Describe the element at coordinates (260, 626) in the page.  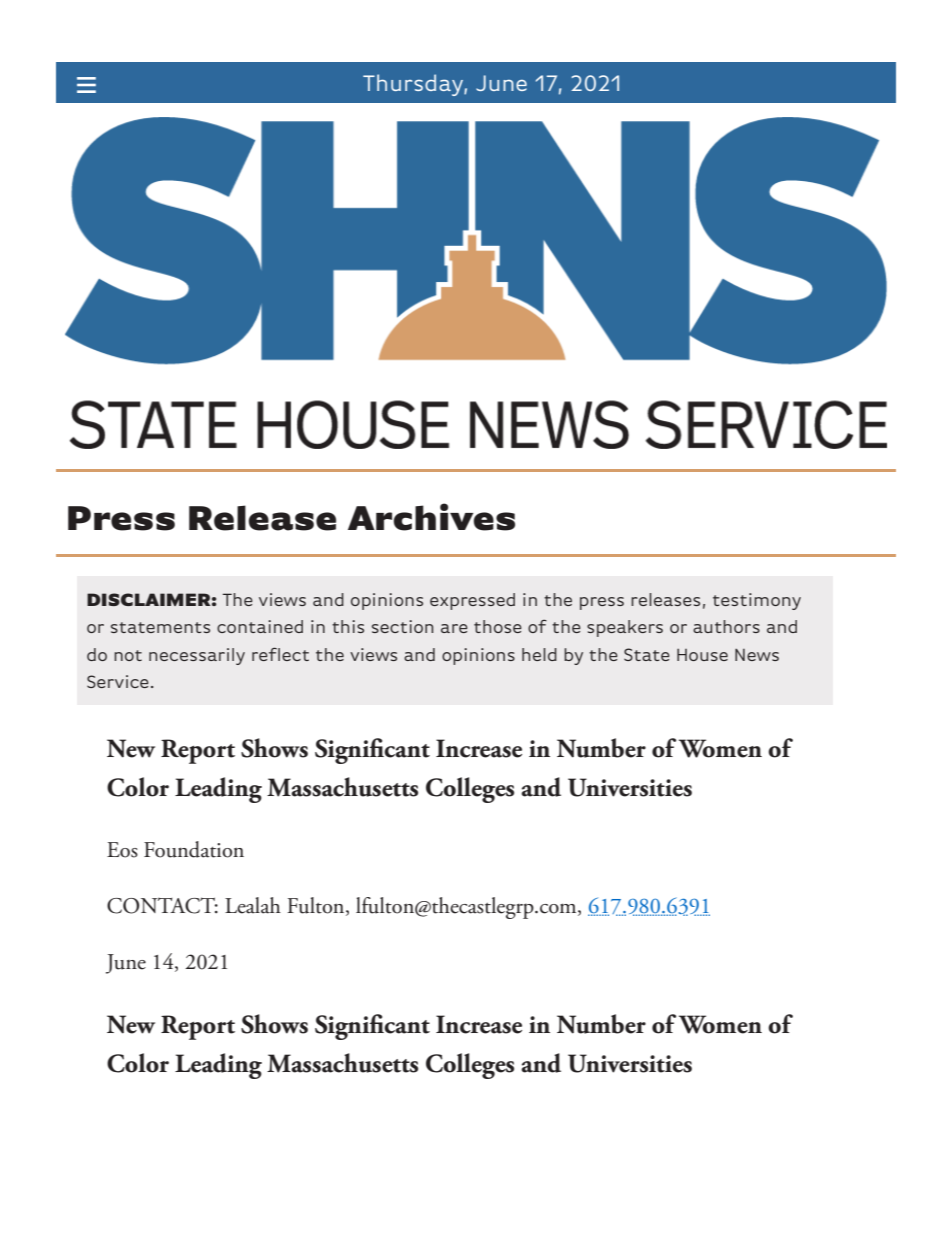
I see `contained` at that location.
